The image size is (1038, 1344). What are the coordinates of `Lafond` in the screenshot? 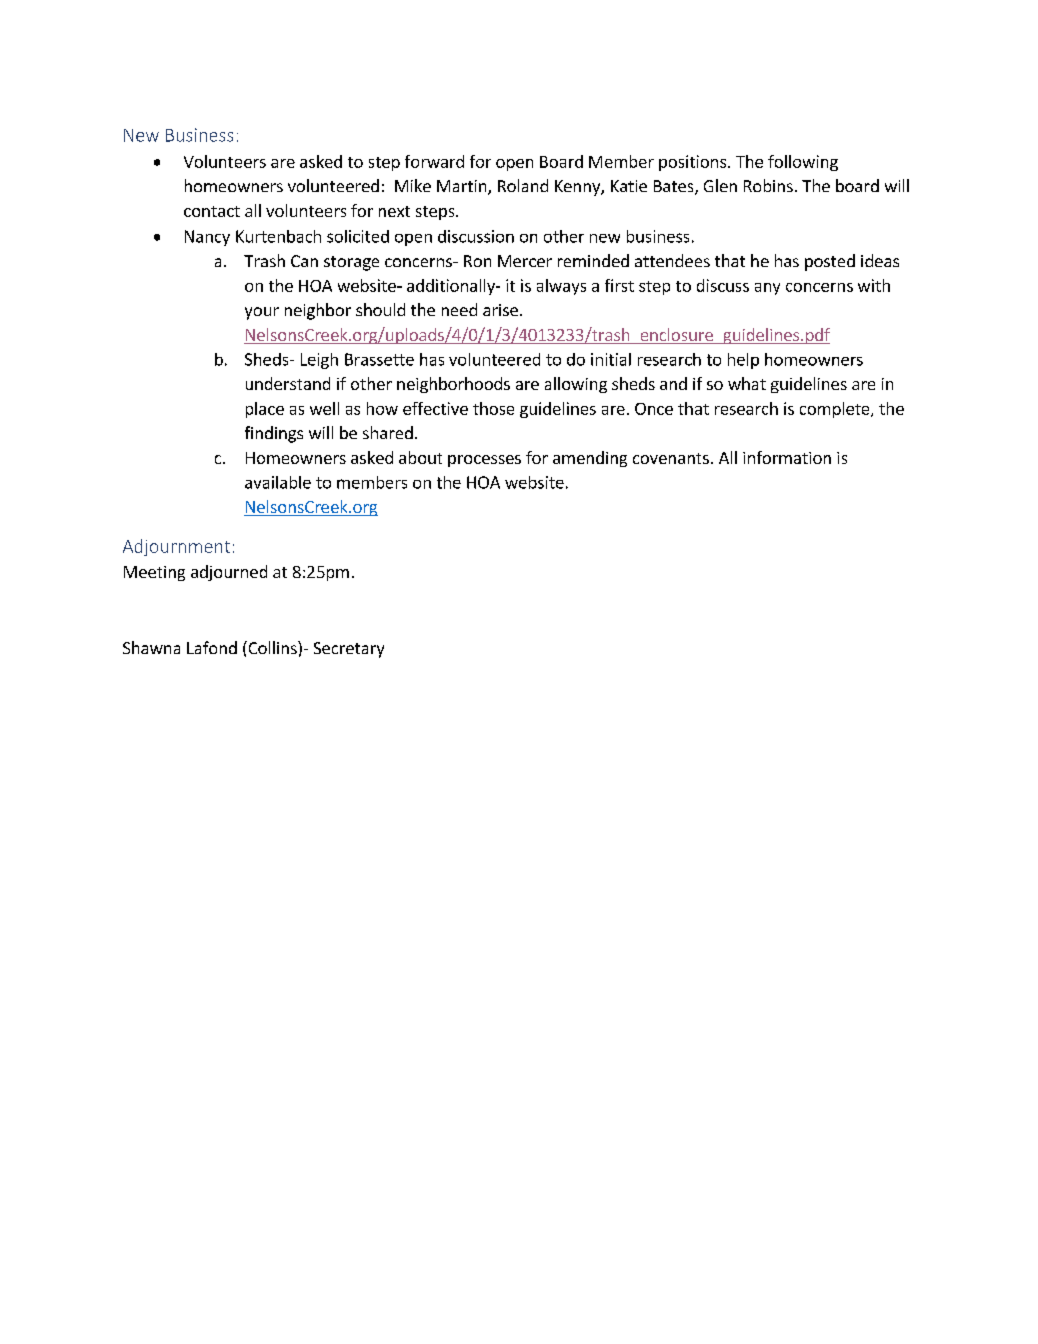 It's located at (212, 647).
